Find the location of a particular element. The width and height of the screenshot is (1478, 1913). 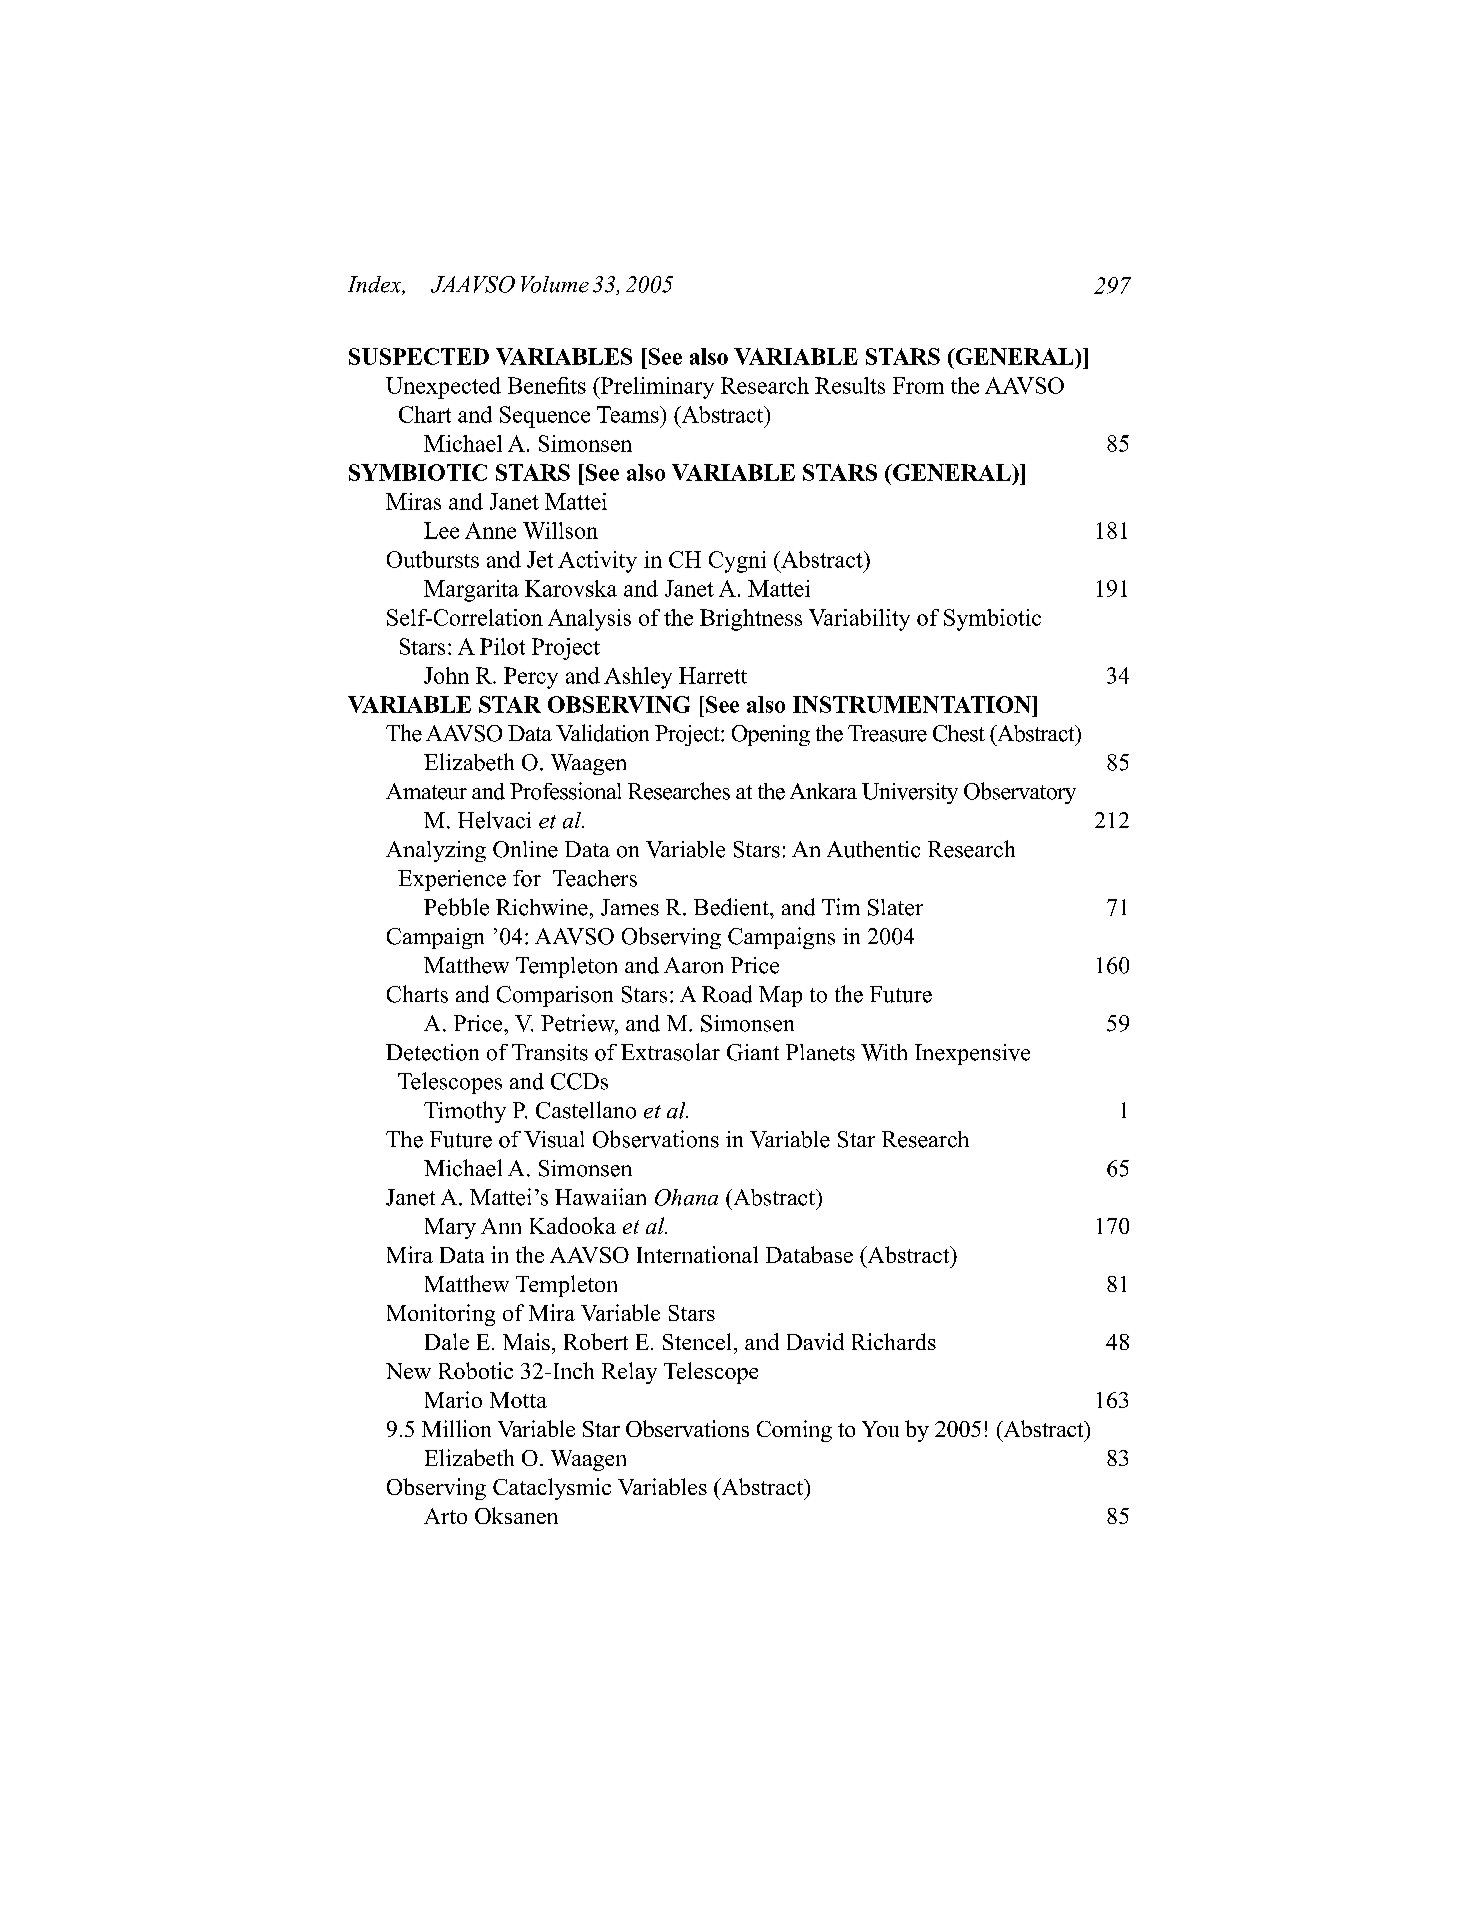

From is located at coordinates (918, 385).
